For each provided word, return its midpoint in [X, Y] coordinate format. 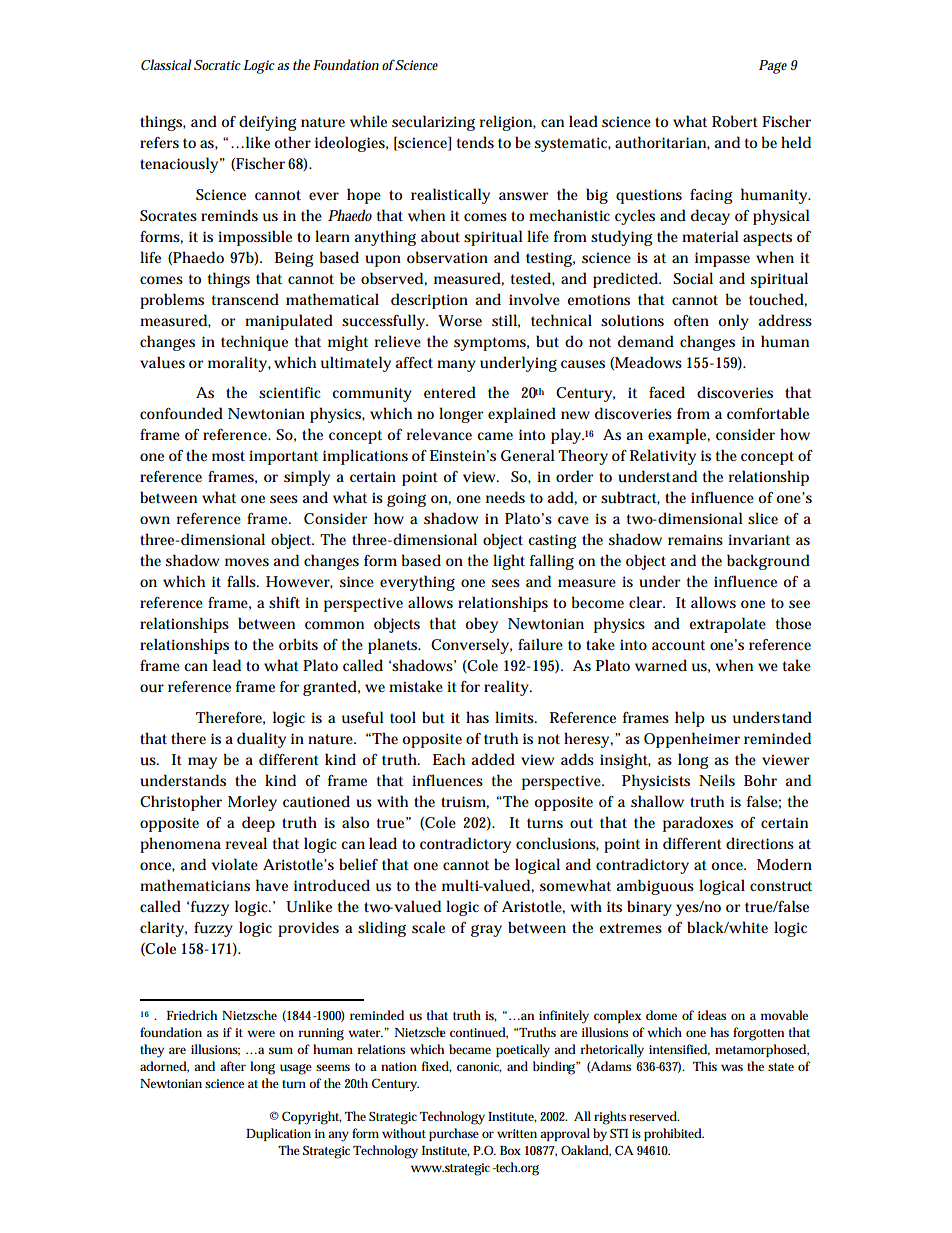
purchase [454, 1134]
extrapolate [727, 625]
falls [243, 581]
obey [481, 625]
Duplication [278, 1134]
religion [508, 123]
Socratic [217, 65]
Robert [735, 121]
